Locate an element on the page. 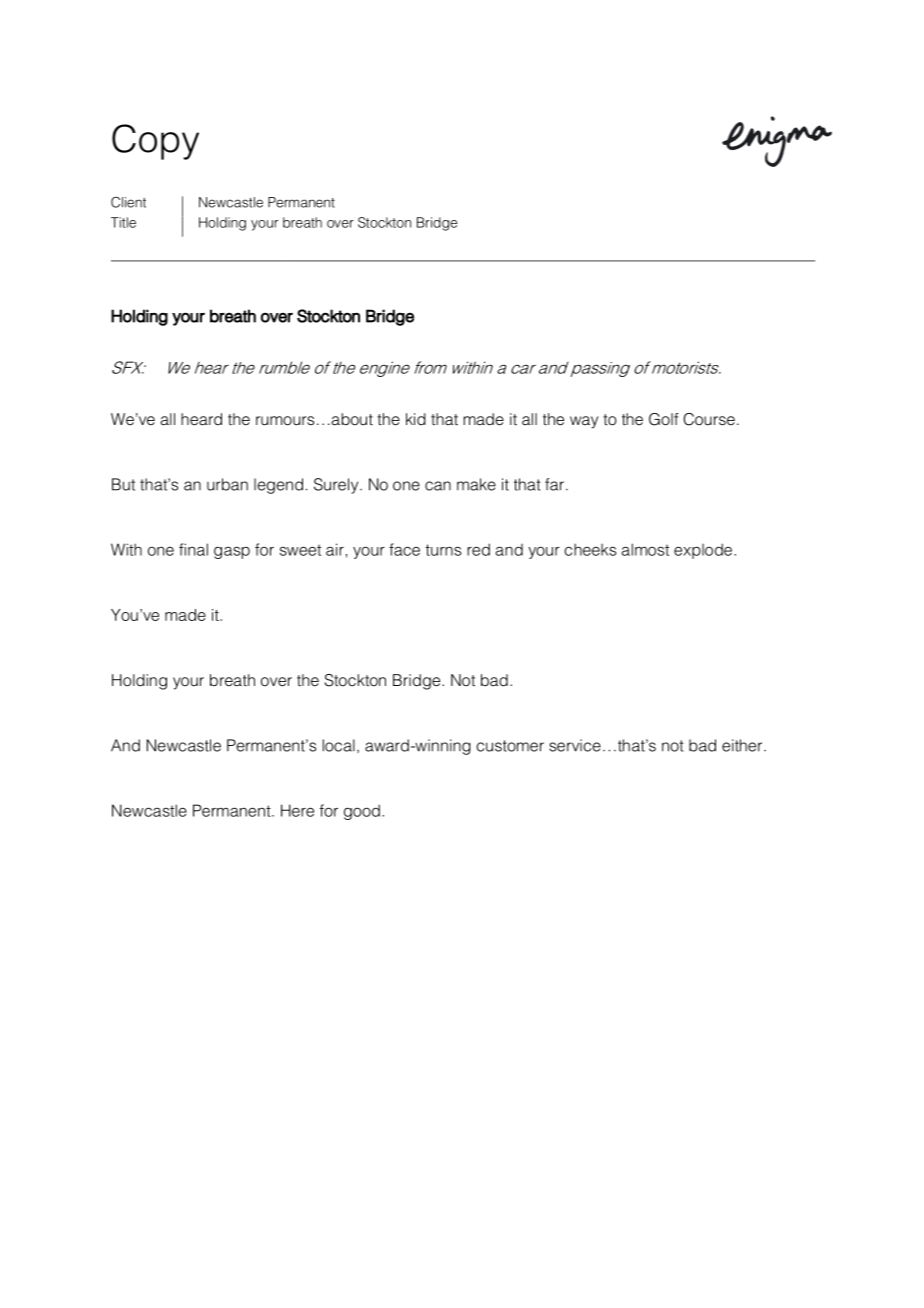 The height and width of the page is (1308, 924). way is located at coordinates (584, 422).
